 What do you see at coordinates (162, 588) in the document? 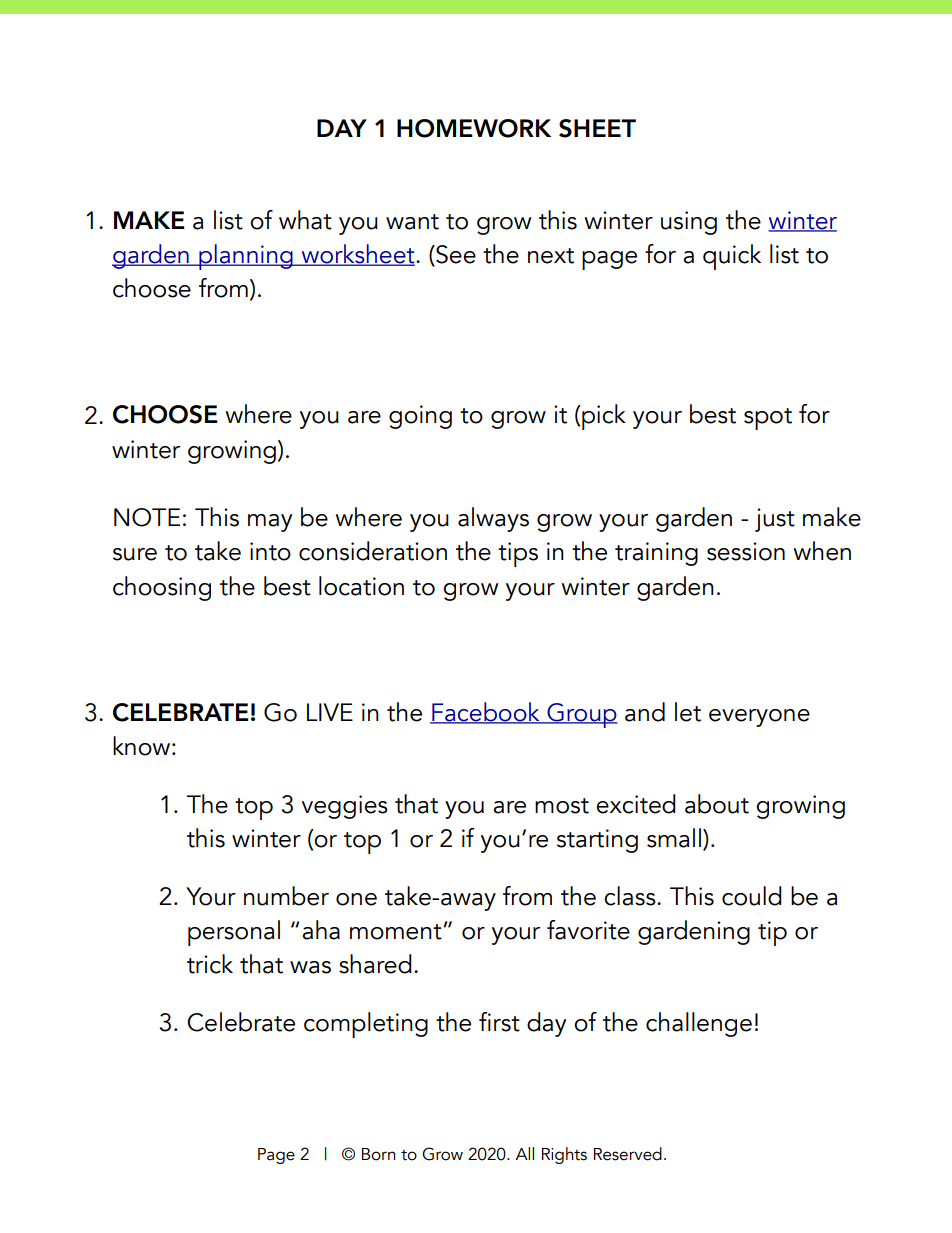
I see `choosing` at bounding box center [162, 588].
